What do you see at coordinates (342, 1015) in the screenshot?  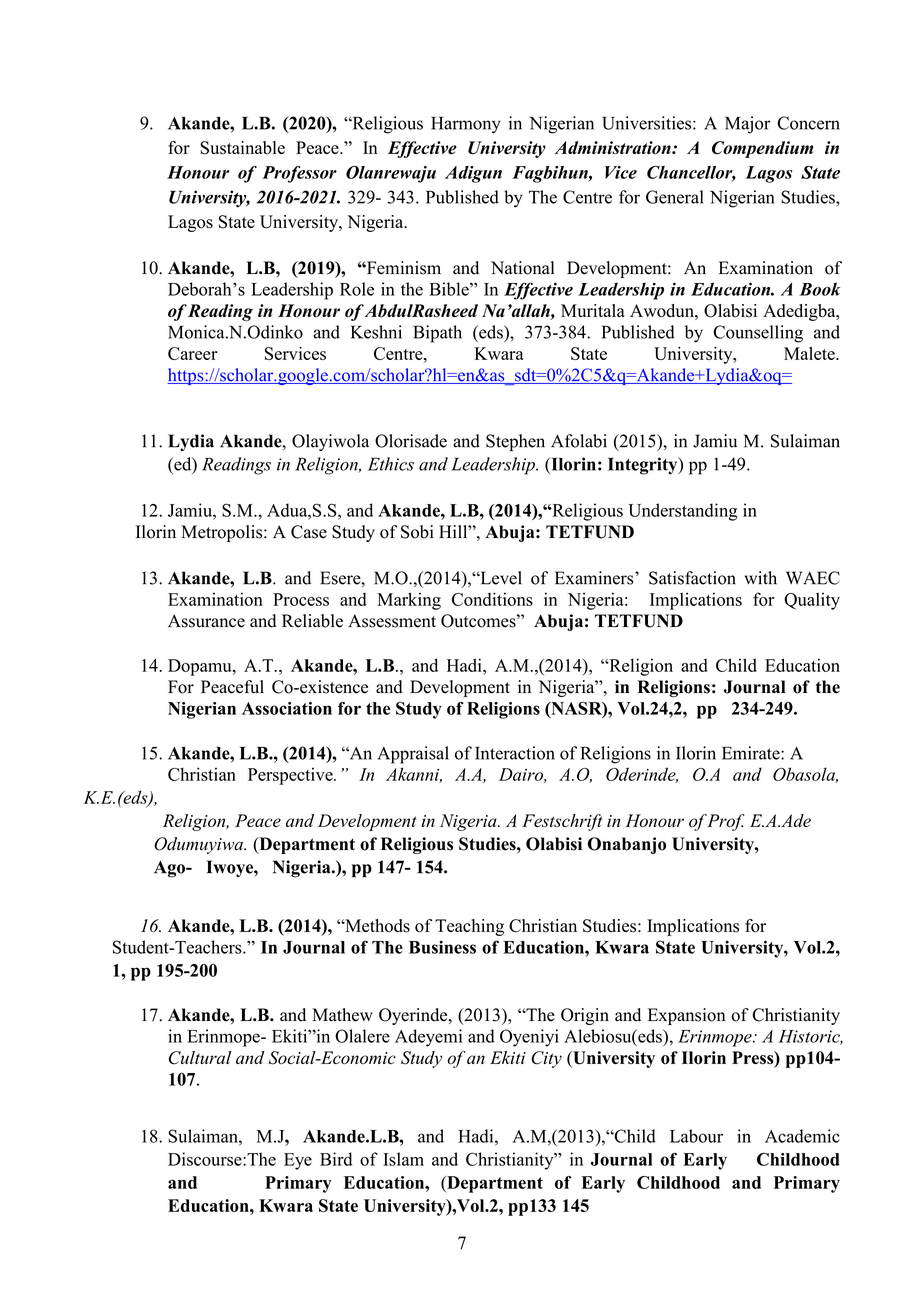 I see `Mathew` at bounding box center [342, 1015].
